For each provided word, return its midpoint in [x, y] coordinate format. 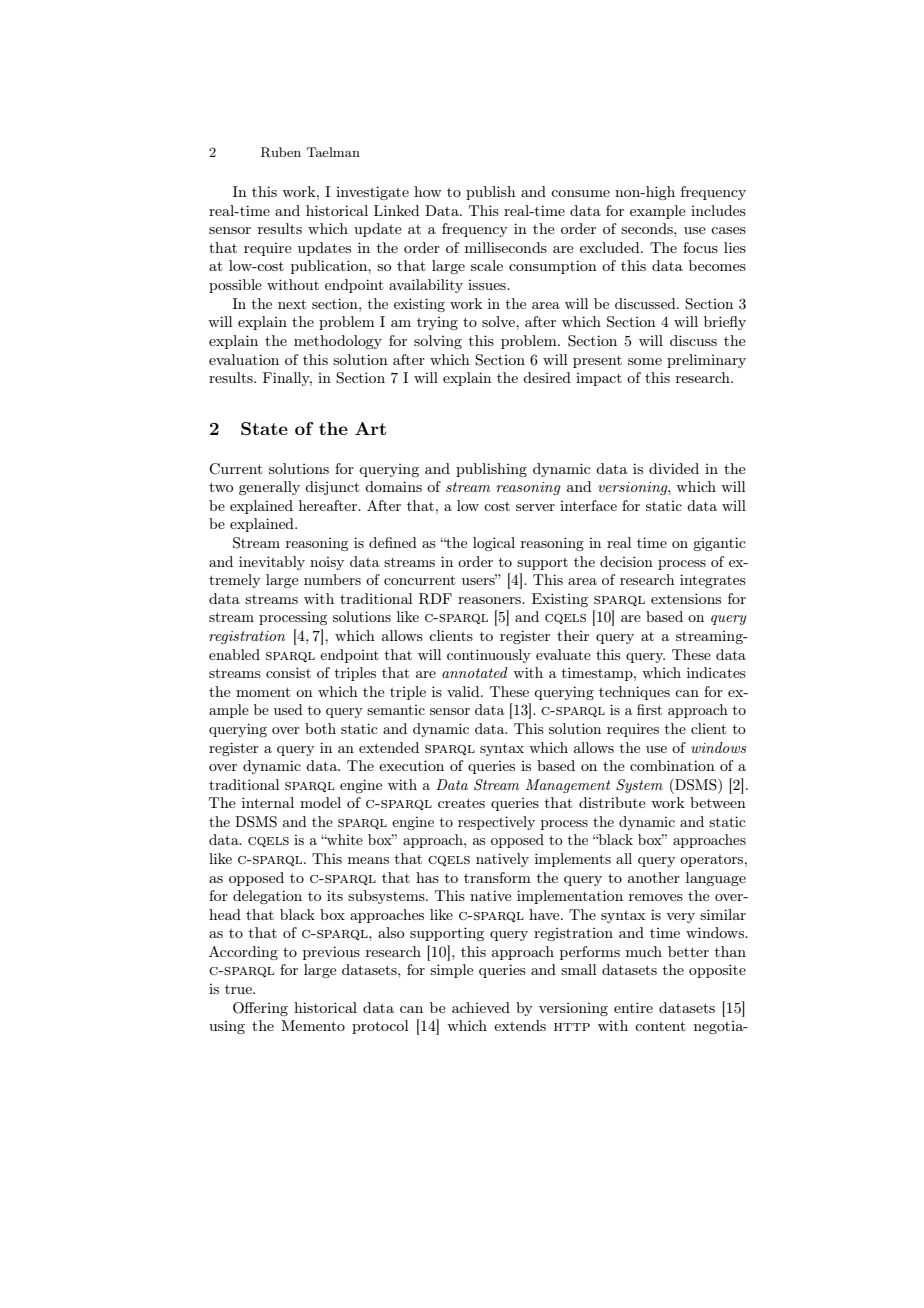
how [428, 191]
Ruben [281, 152]
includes [718, 210]
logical [494, 544]
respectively [496, 823]
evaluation [244, 359]
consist [288, 672]
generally [269, 488]
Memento [313, 1025]
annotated [475, 672]
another [654, 877]
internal [268, 802]
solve [499, 321]
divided [674, 468]
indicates [716, 672]
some [645, 361]
